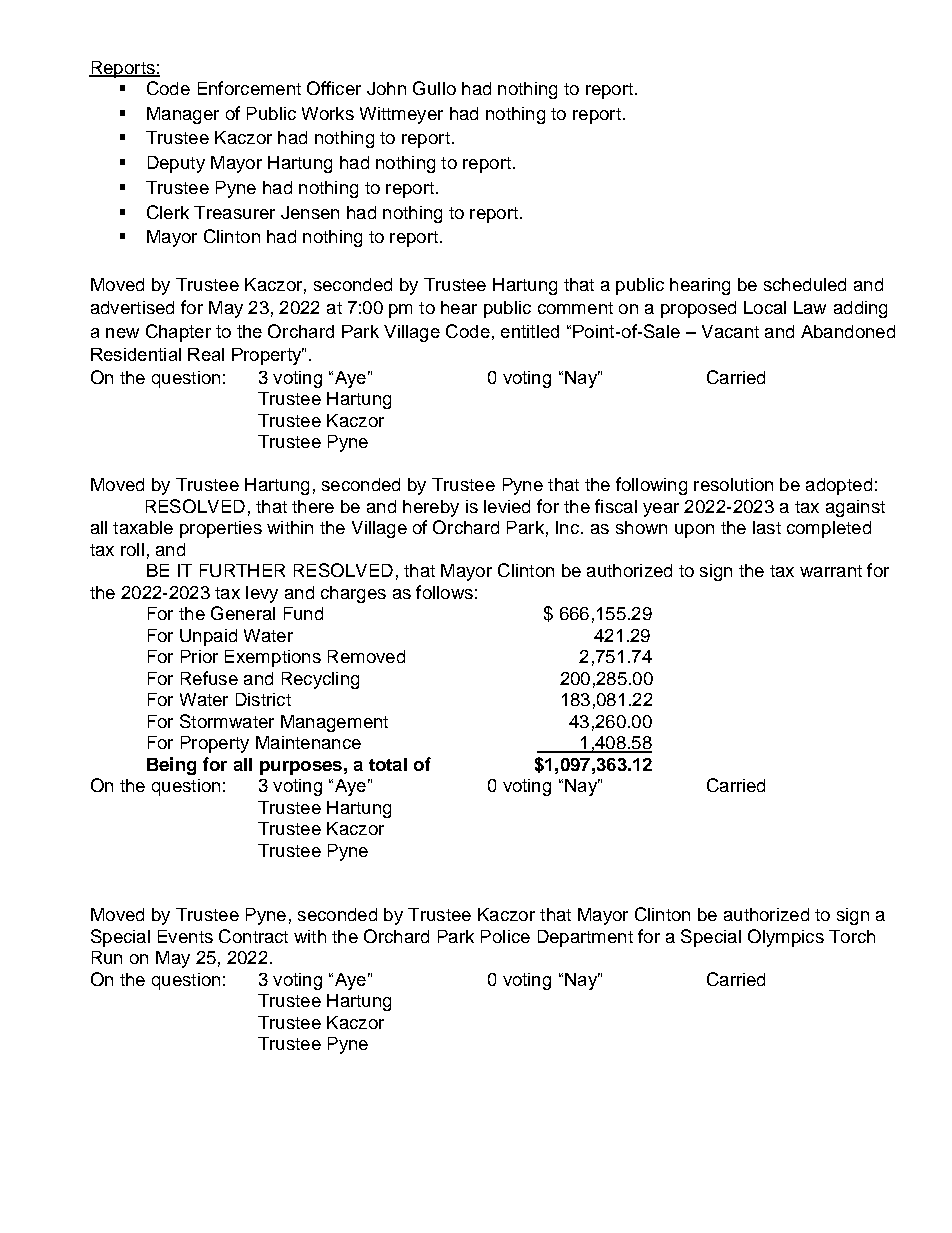 This screenshot has height=1233, width=952. I want to click on warrant, so click(831, 571).
